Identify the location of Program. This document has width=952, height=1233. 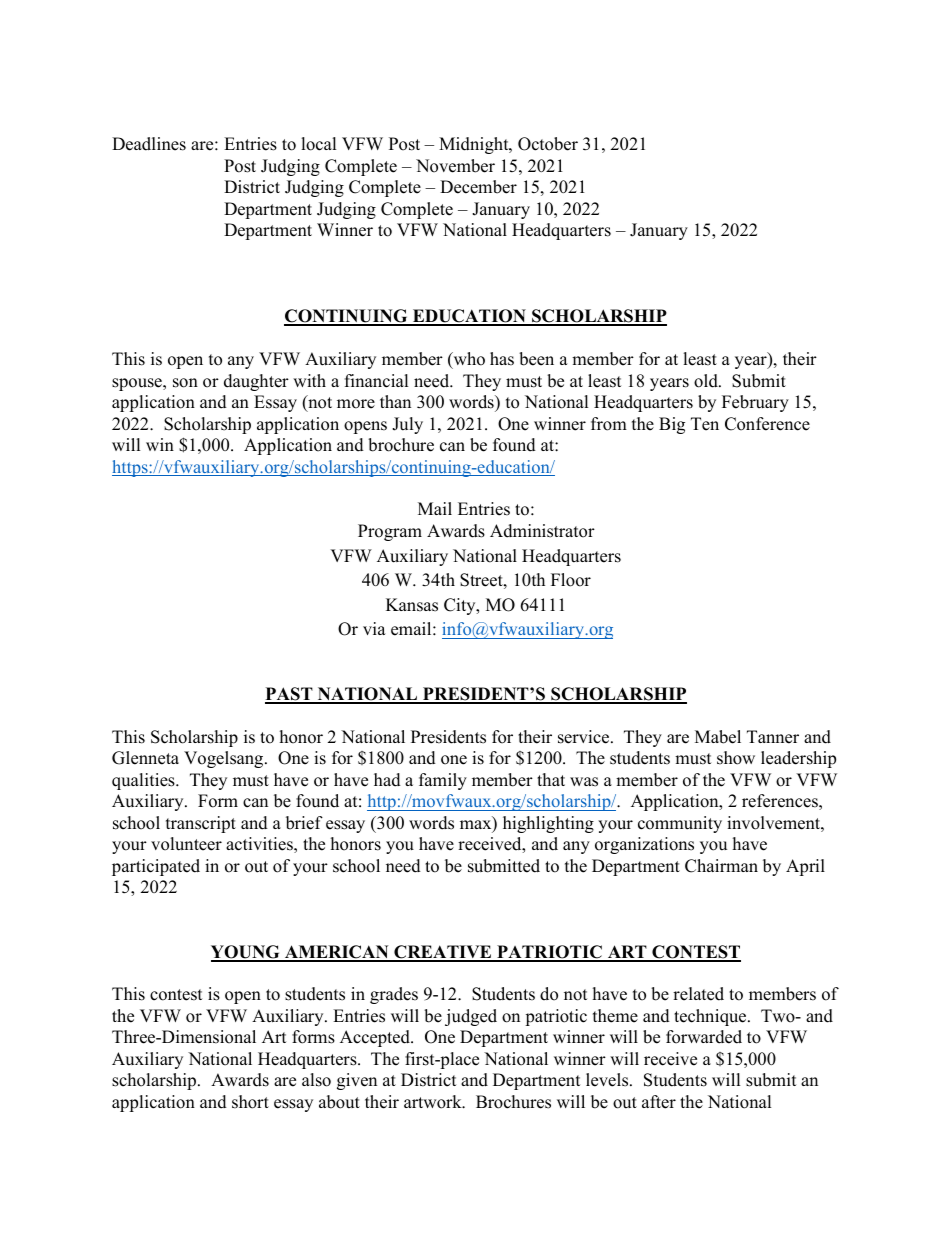
(390, 532).
